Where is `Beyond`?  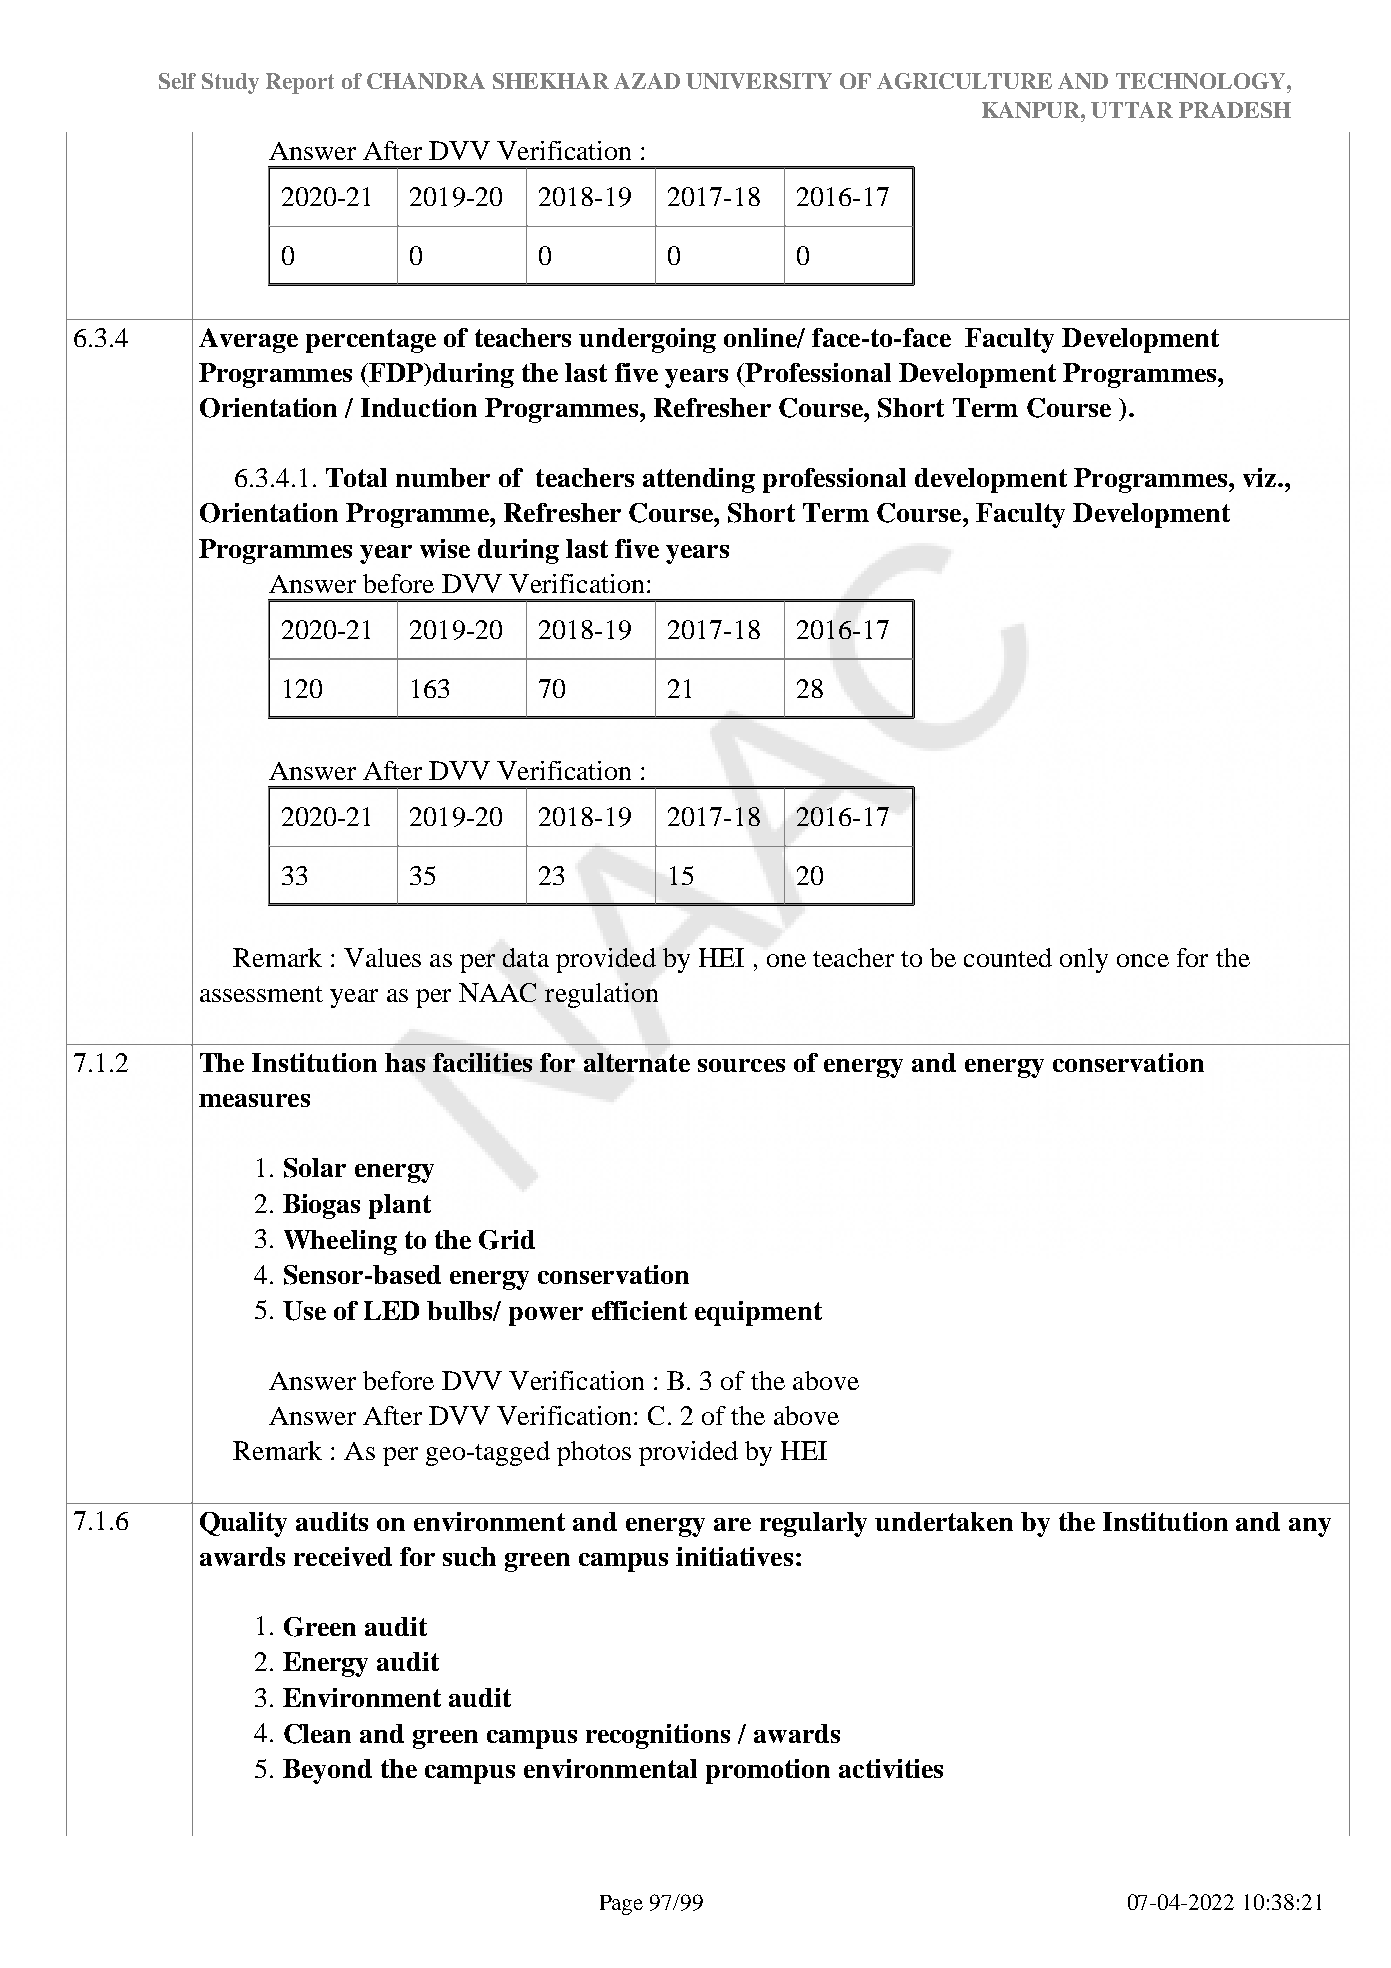 Beyond is located at coordinates (327, 1771).
